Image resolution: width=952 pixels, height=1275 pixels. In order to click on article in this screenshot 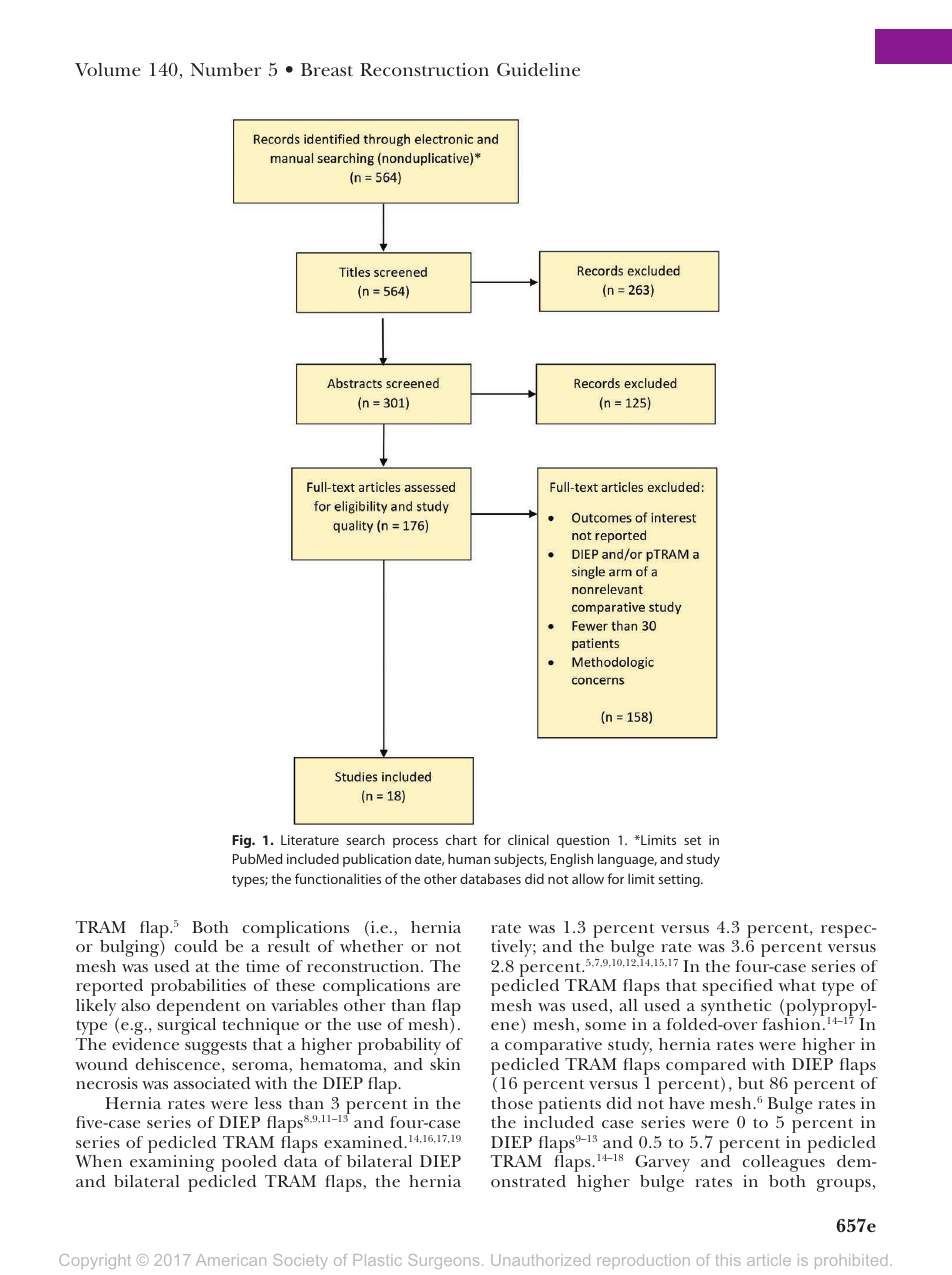, I will do `click(769, 1260)`.
